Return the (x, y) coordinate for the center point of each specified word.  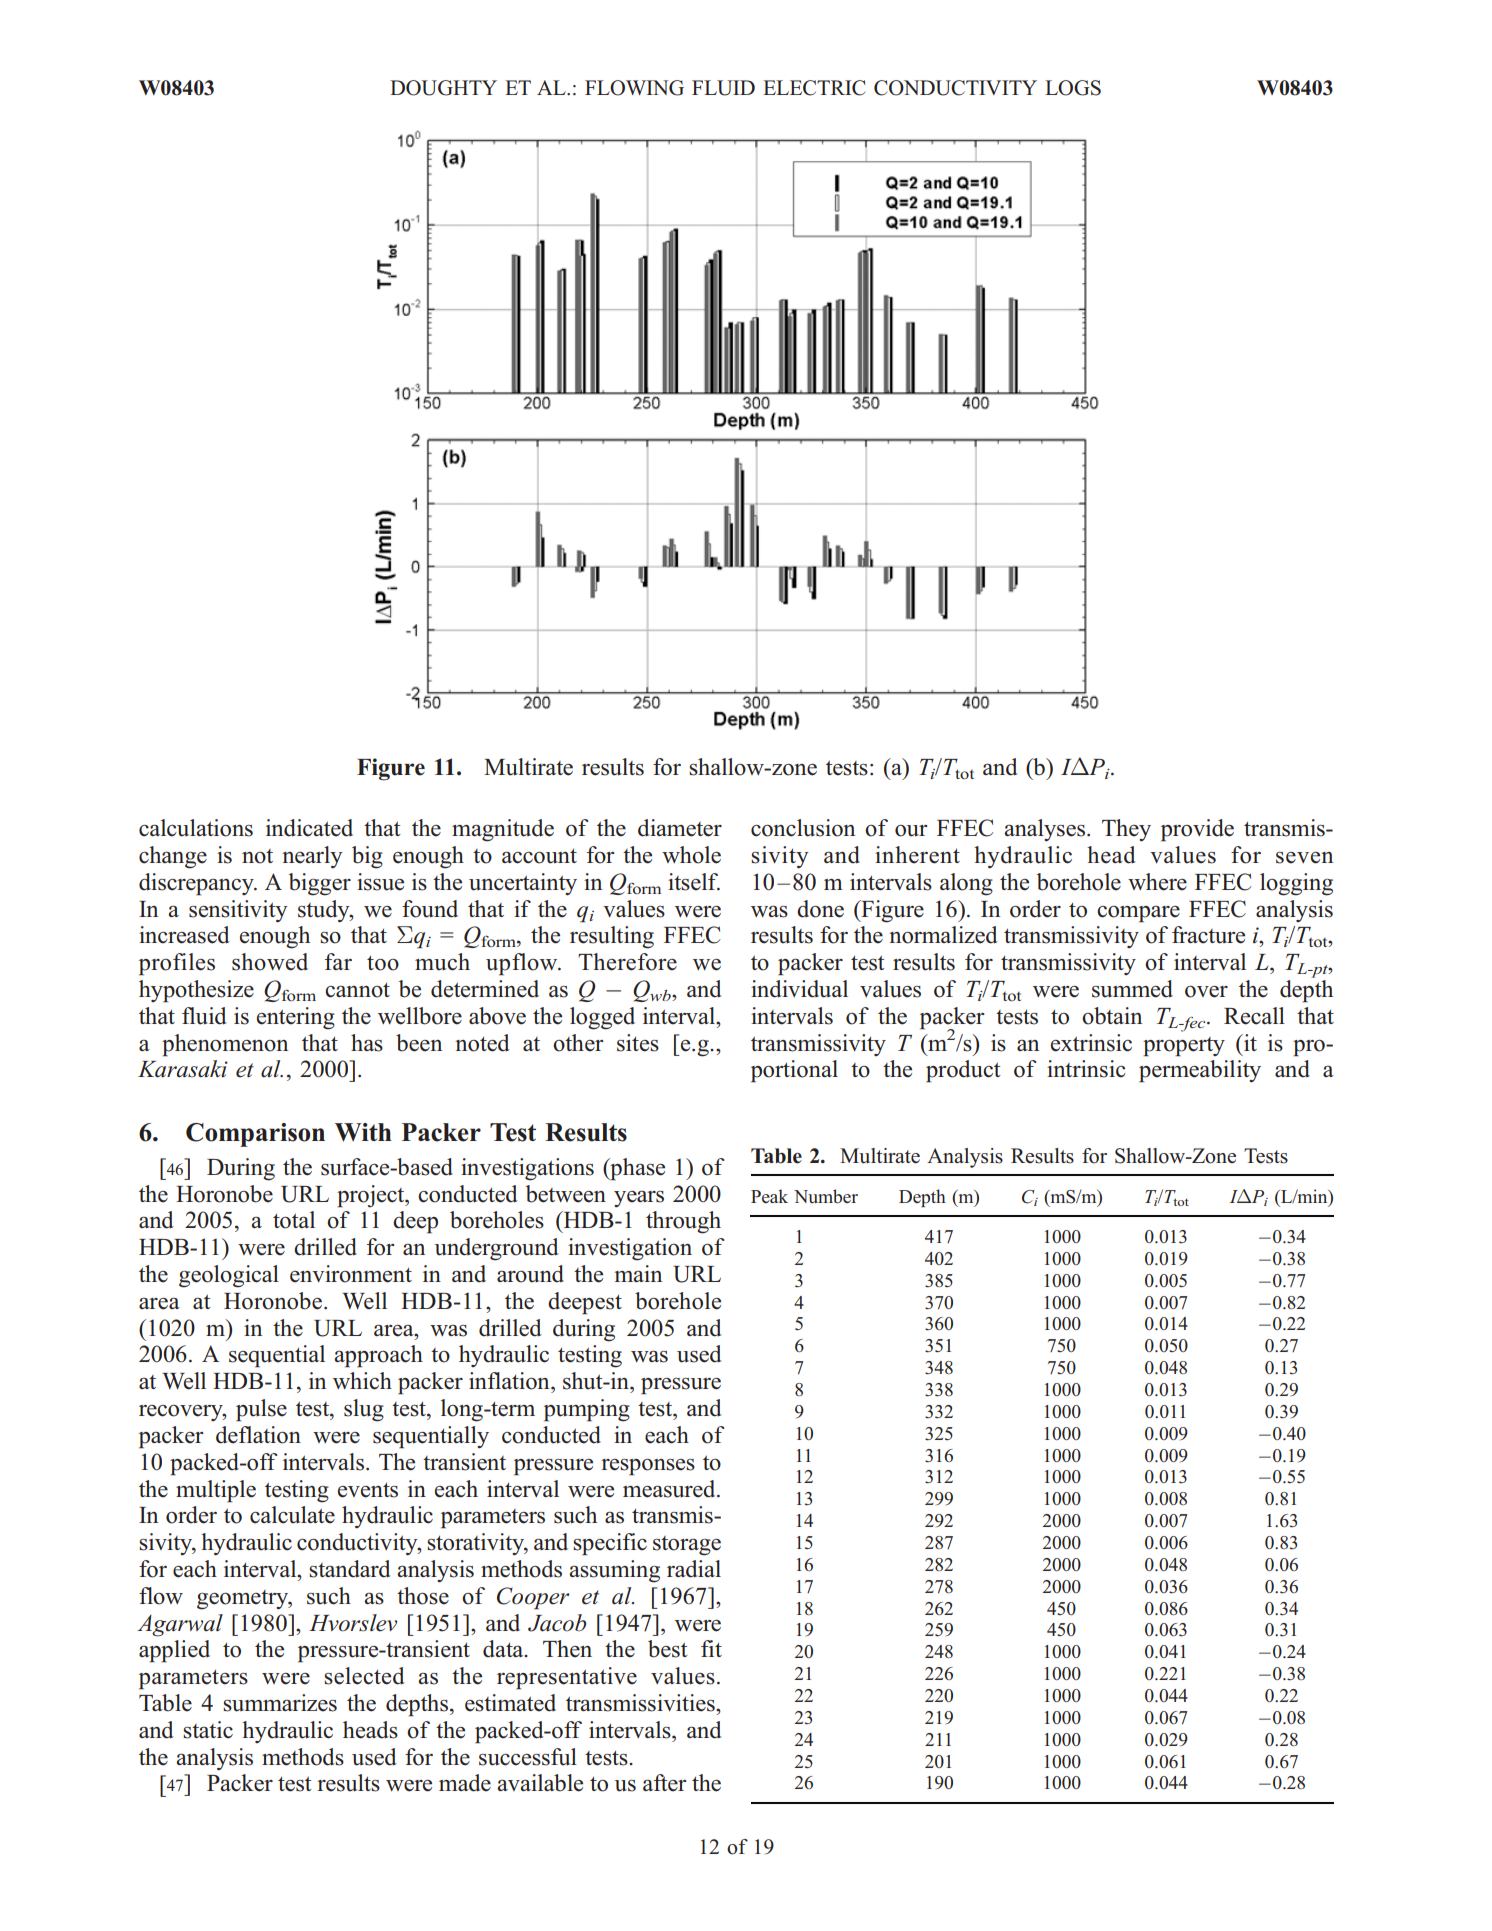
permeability (1200, 1071)
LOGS (1073, 88)
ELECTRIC (814, 88)
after (665, 1783)
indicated (309, 828)
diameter (680, 828)
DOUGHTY (443, 88)
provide (1197, 830)
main (638, 1273)
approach (378, 1356)
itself (694, 882)
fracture (1208, 935)
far (338, 961)
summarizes (280, 1703)
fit (711, 1648)
